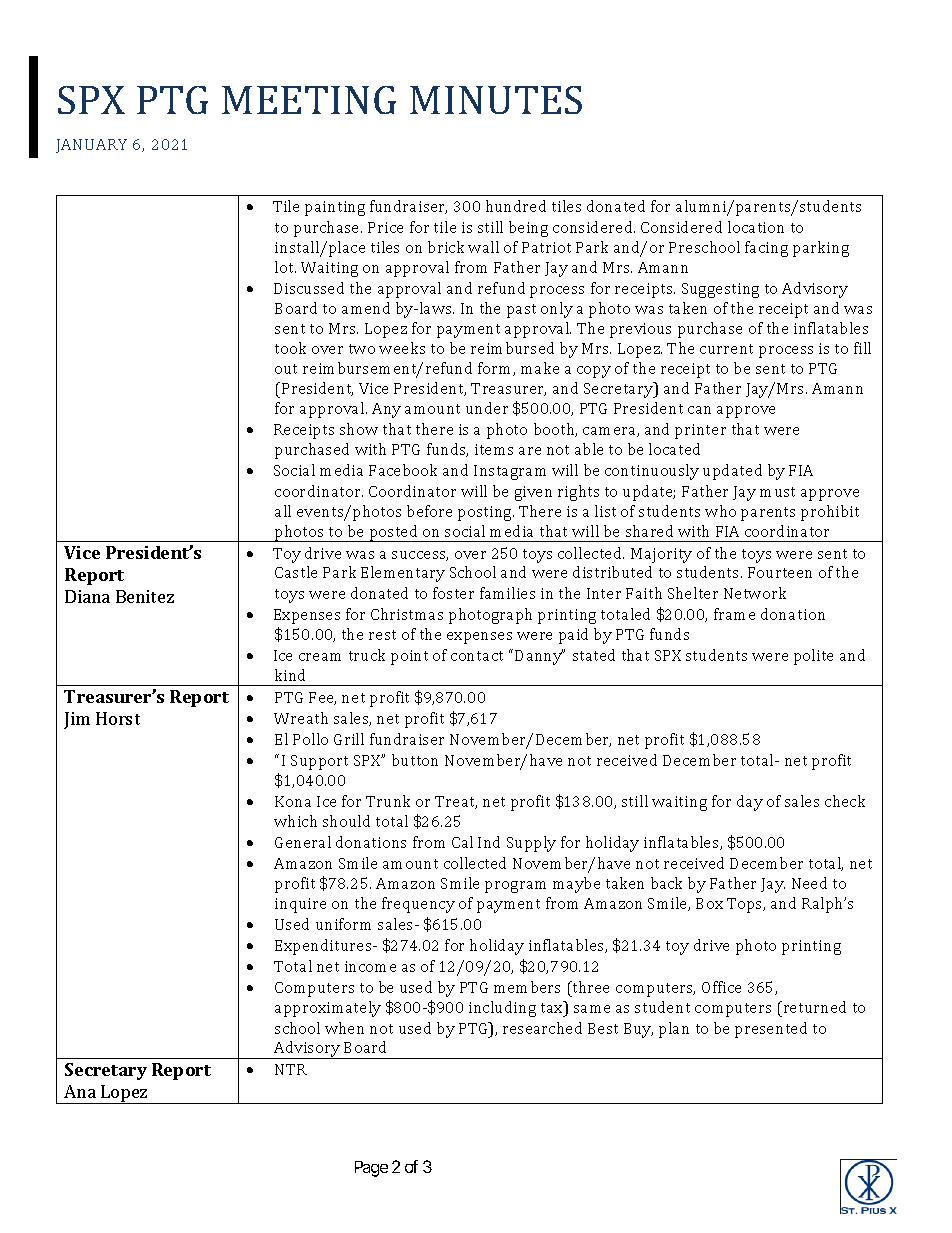 This screenshot has height=1233, width=952. I want to click on Benitez, so click(145, 596).
